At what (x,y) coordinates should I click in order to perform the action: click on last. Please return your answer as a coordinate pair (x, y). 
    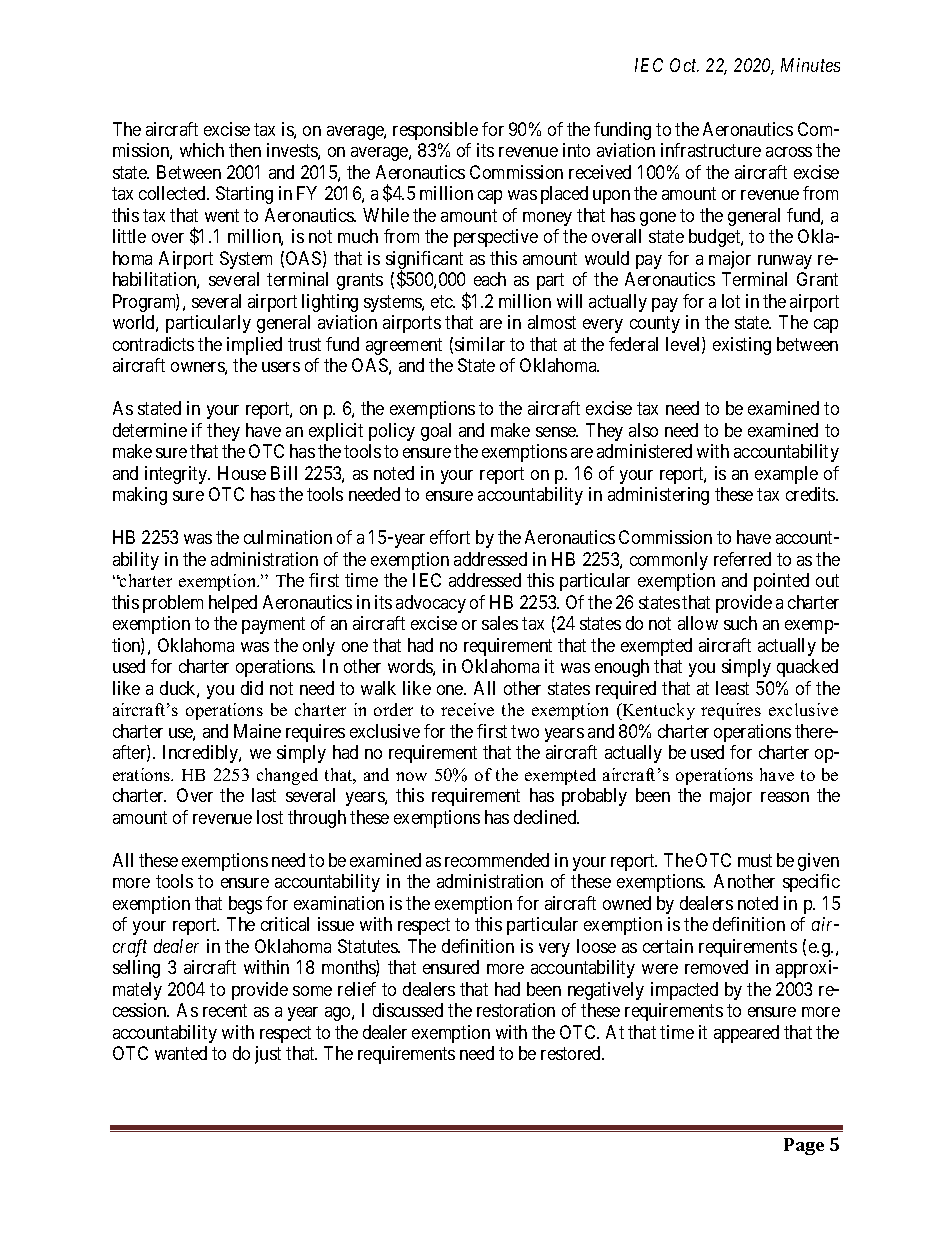
    Looking at the image, I should click on (264, 795).
